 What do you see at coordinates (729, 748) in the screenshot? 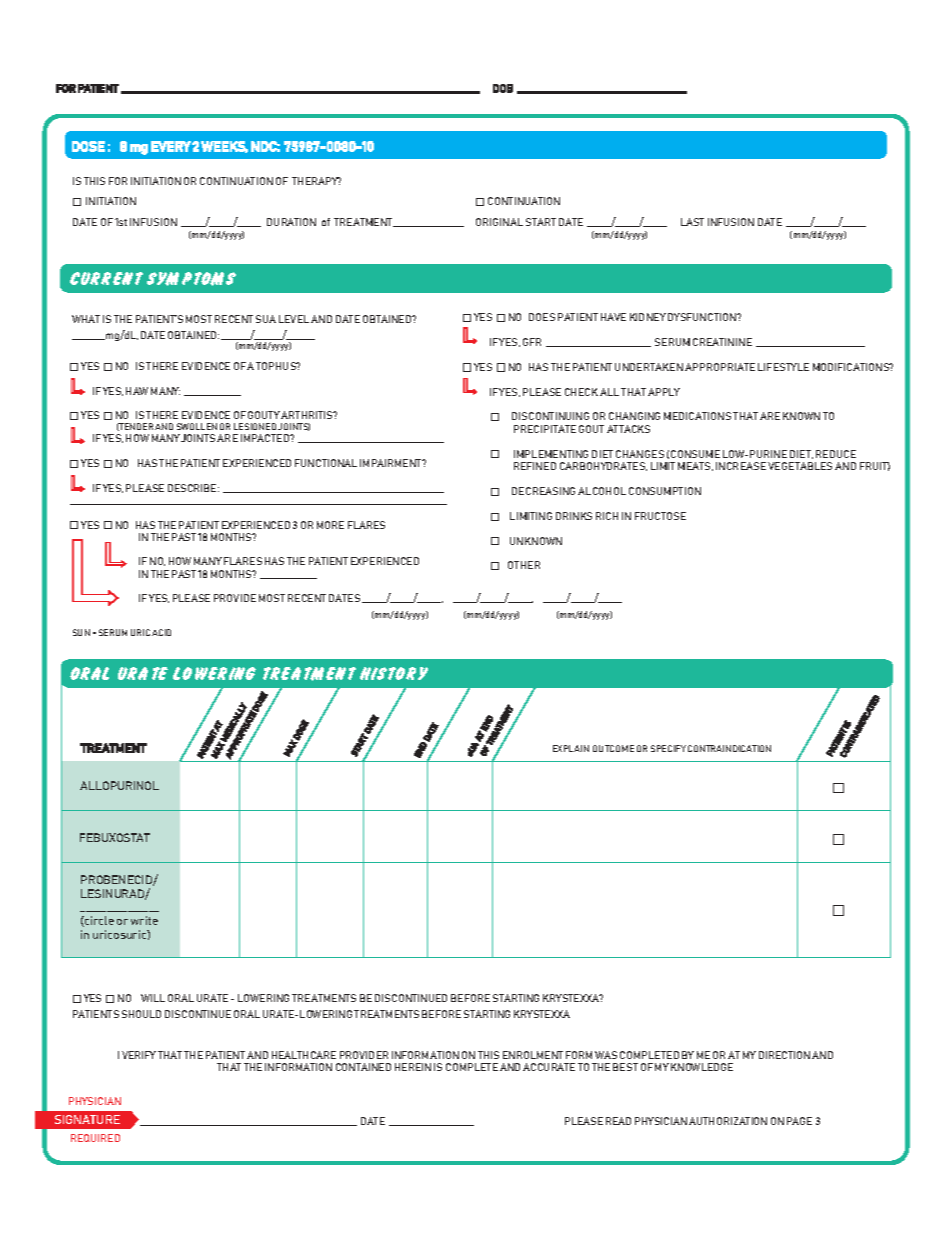
I see `CONTRAINDICATION` at bounding box center [729, 748].
